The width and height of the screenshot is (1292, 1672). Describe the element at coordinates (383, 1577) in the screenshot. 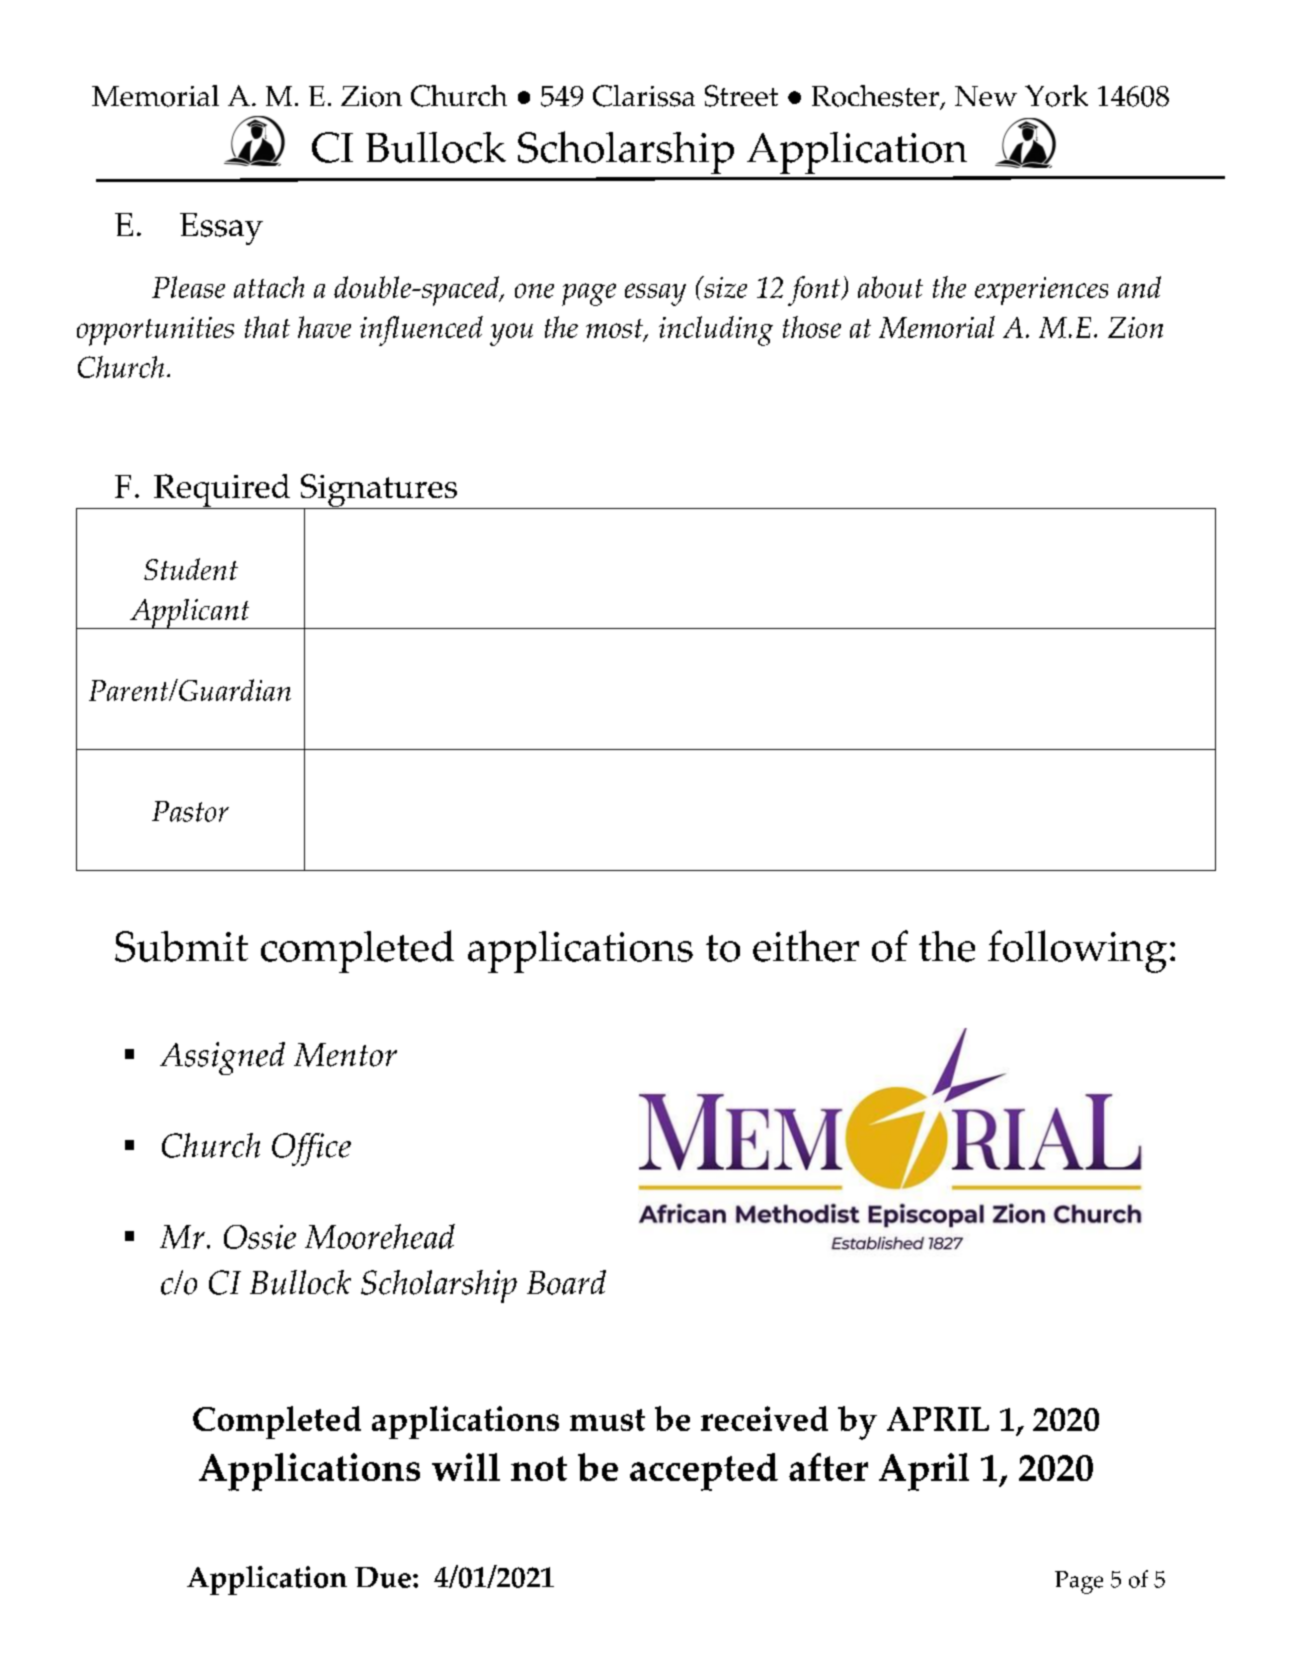

I see `Due` at that location.
